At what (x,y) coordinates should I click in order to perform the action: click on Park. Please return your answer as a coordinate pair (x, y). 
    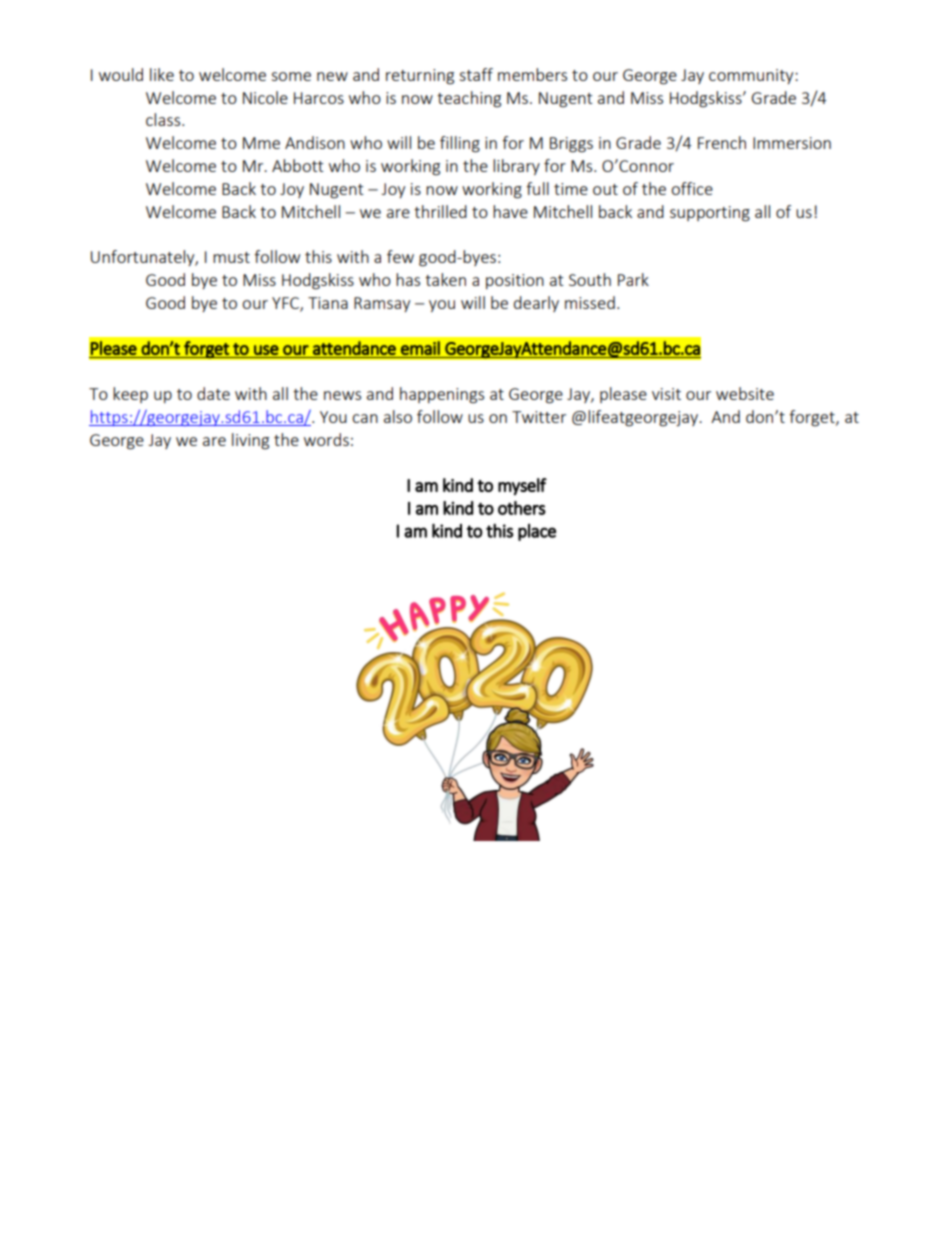
    Looking at the image, I should click on (633, 279).
